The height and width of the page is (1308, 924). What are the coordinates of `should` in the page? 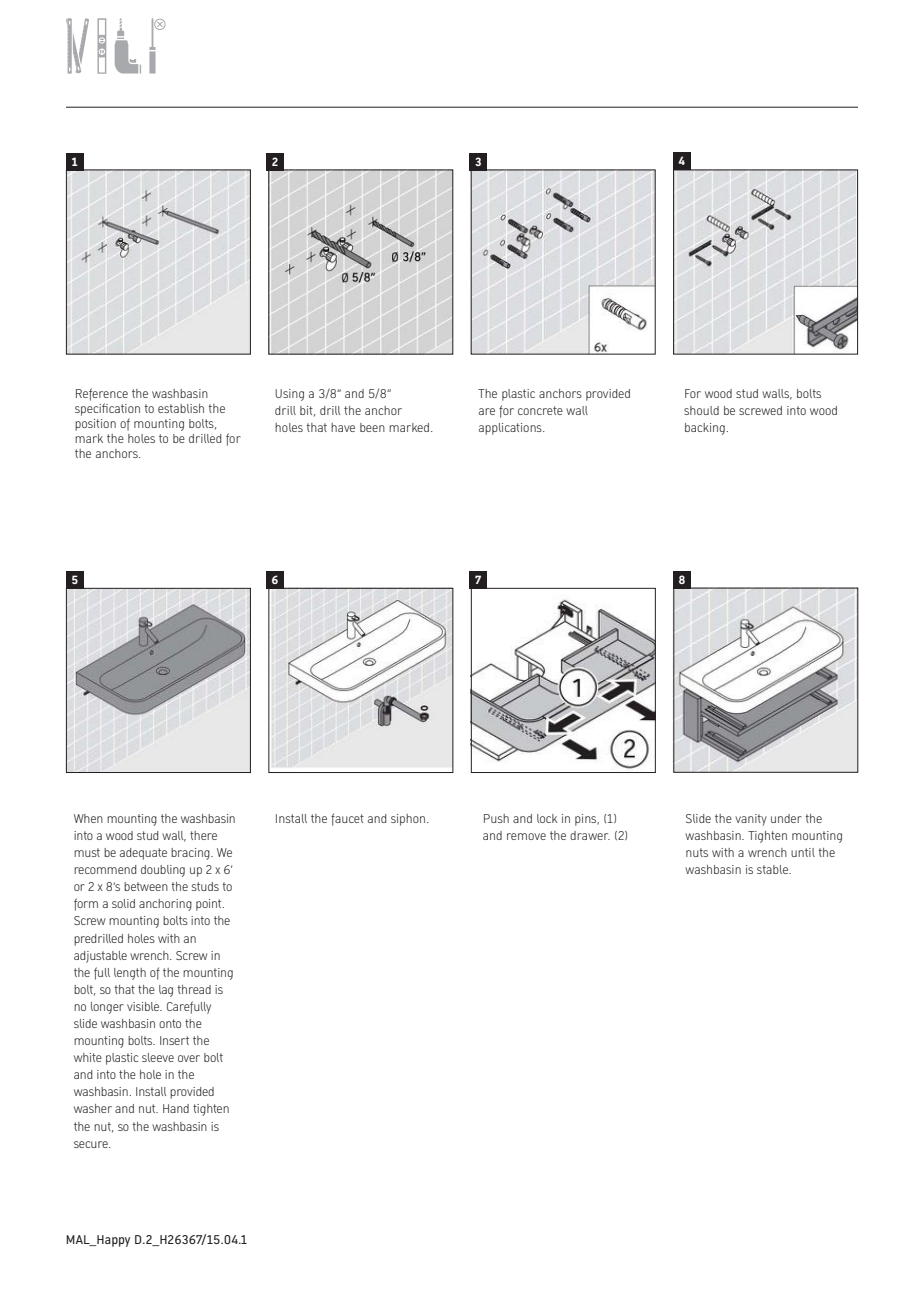 It's located at (701, 410).
